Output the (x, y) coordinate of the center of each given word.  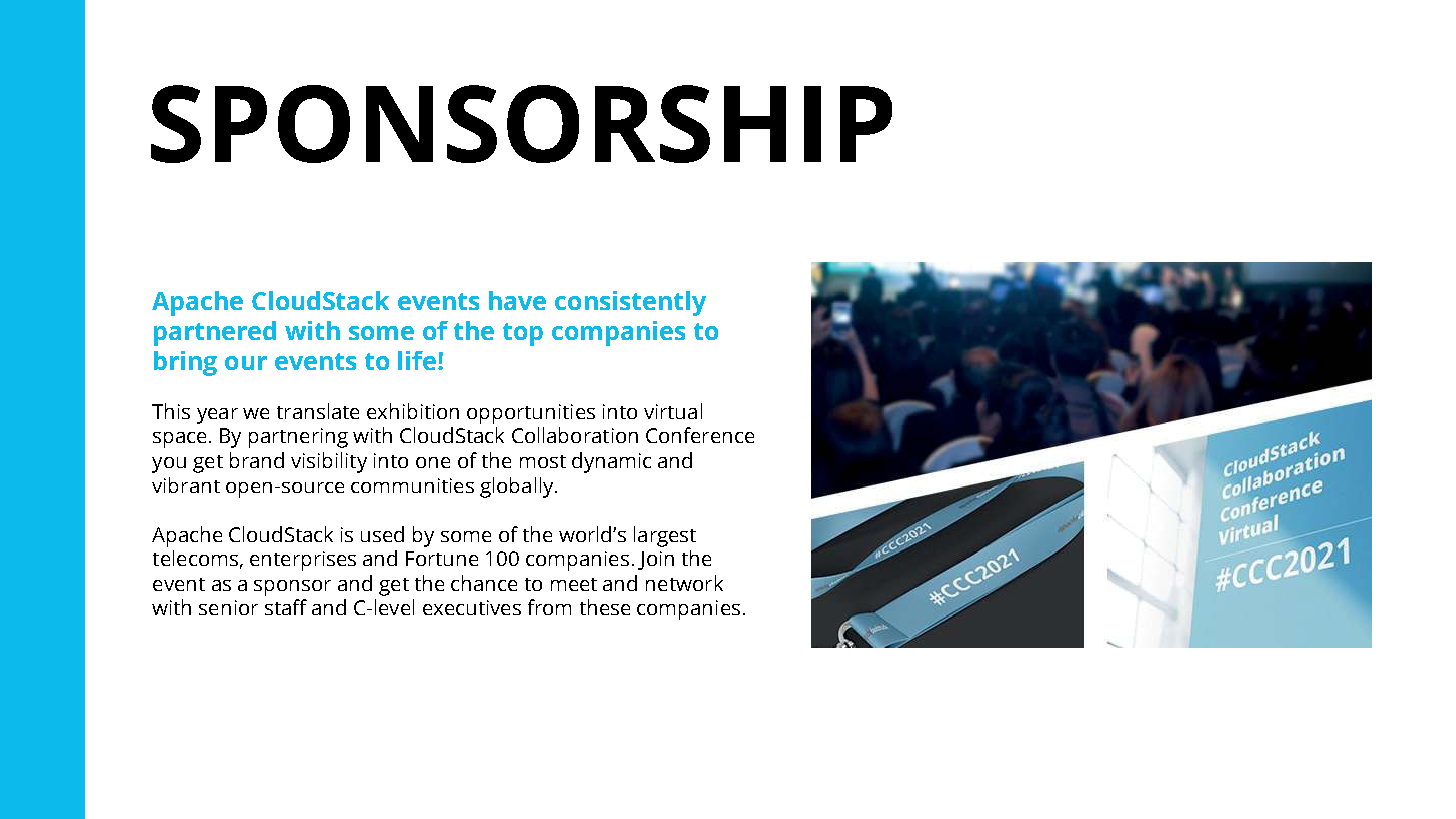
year (217, 416)
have (517, 300)
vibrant (186, 485)
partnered (215, 333)
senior (228, 607)
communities (412, 485)
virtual (673, 411)
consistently (630, 303)
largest (665, 536)
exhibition (413, 411)
